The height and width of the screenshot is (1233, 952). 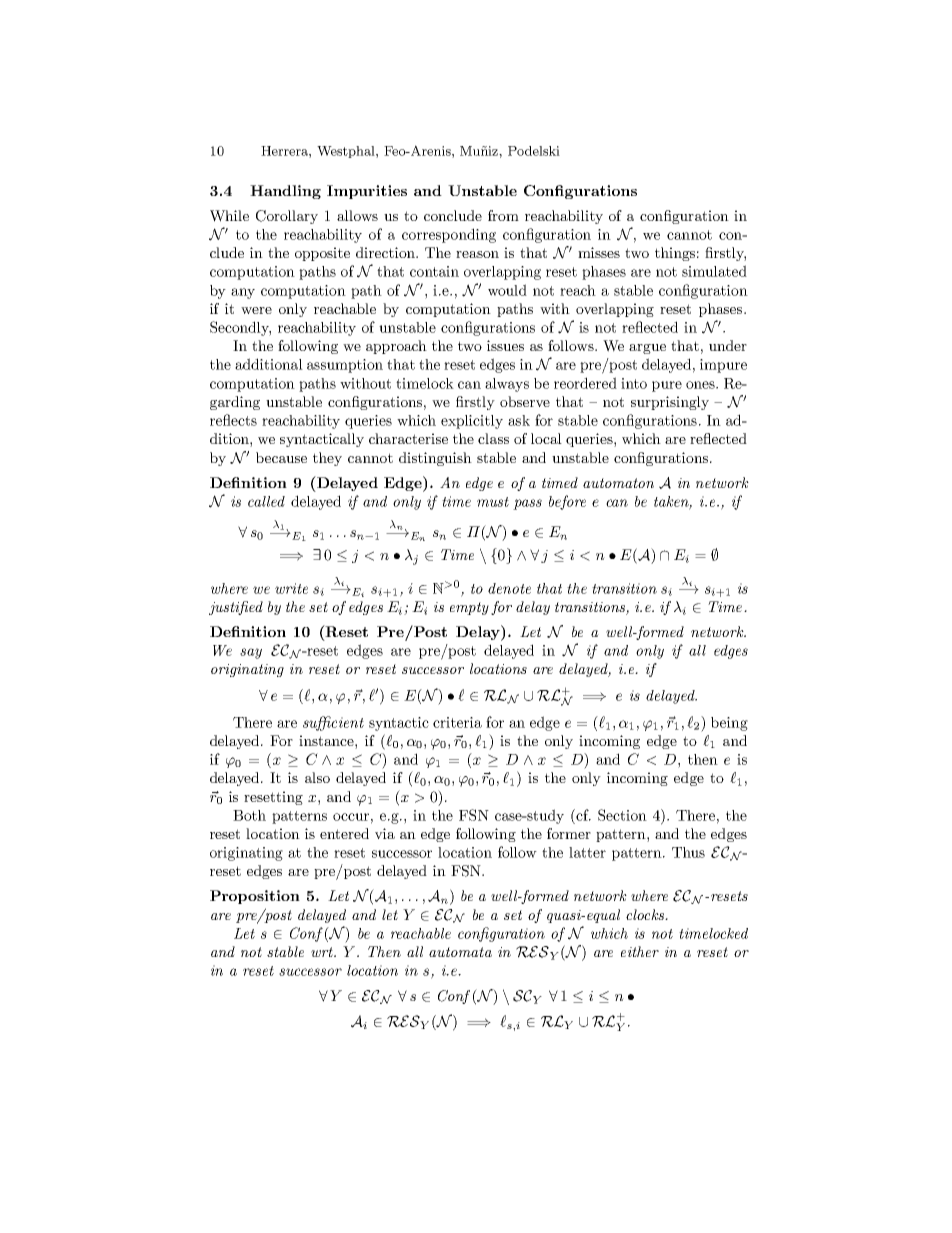 What do you see at coordinates (493, 438) in the screenshot?
I see `class` at bounding box center [493, 438].
